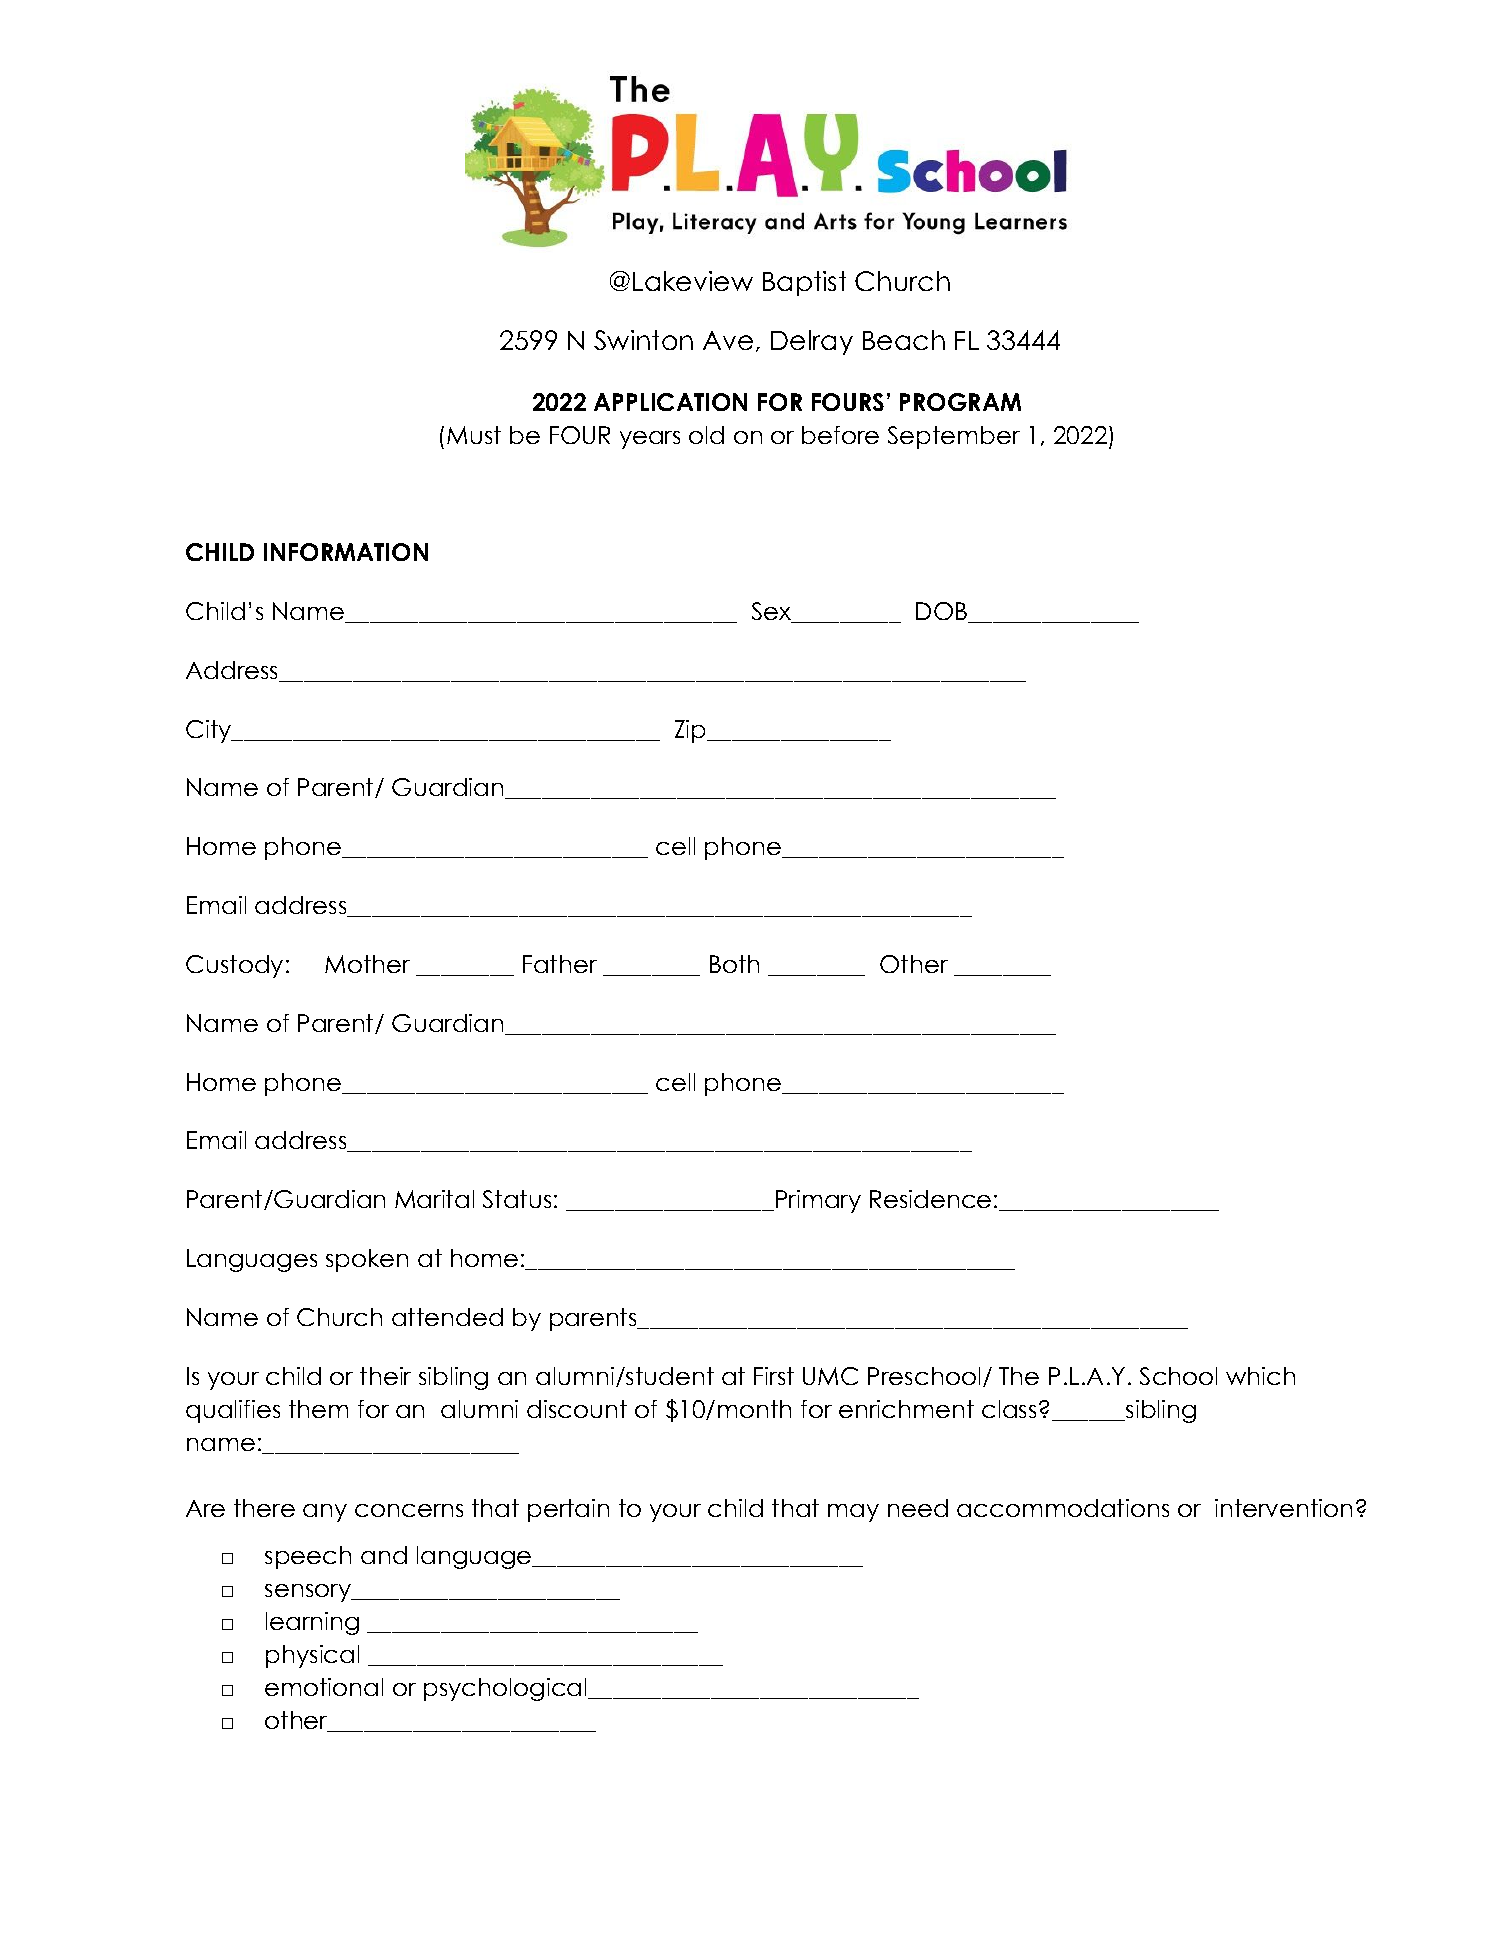 Image resolution: width=1500 pixels, height=1941 pixels. What do you see at coordinates (474, 435) in the screenshot?
I see `Must` at bounding box center [474, 435].
